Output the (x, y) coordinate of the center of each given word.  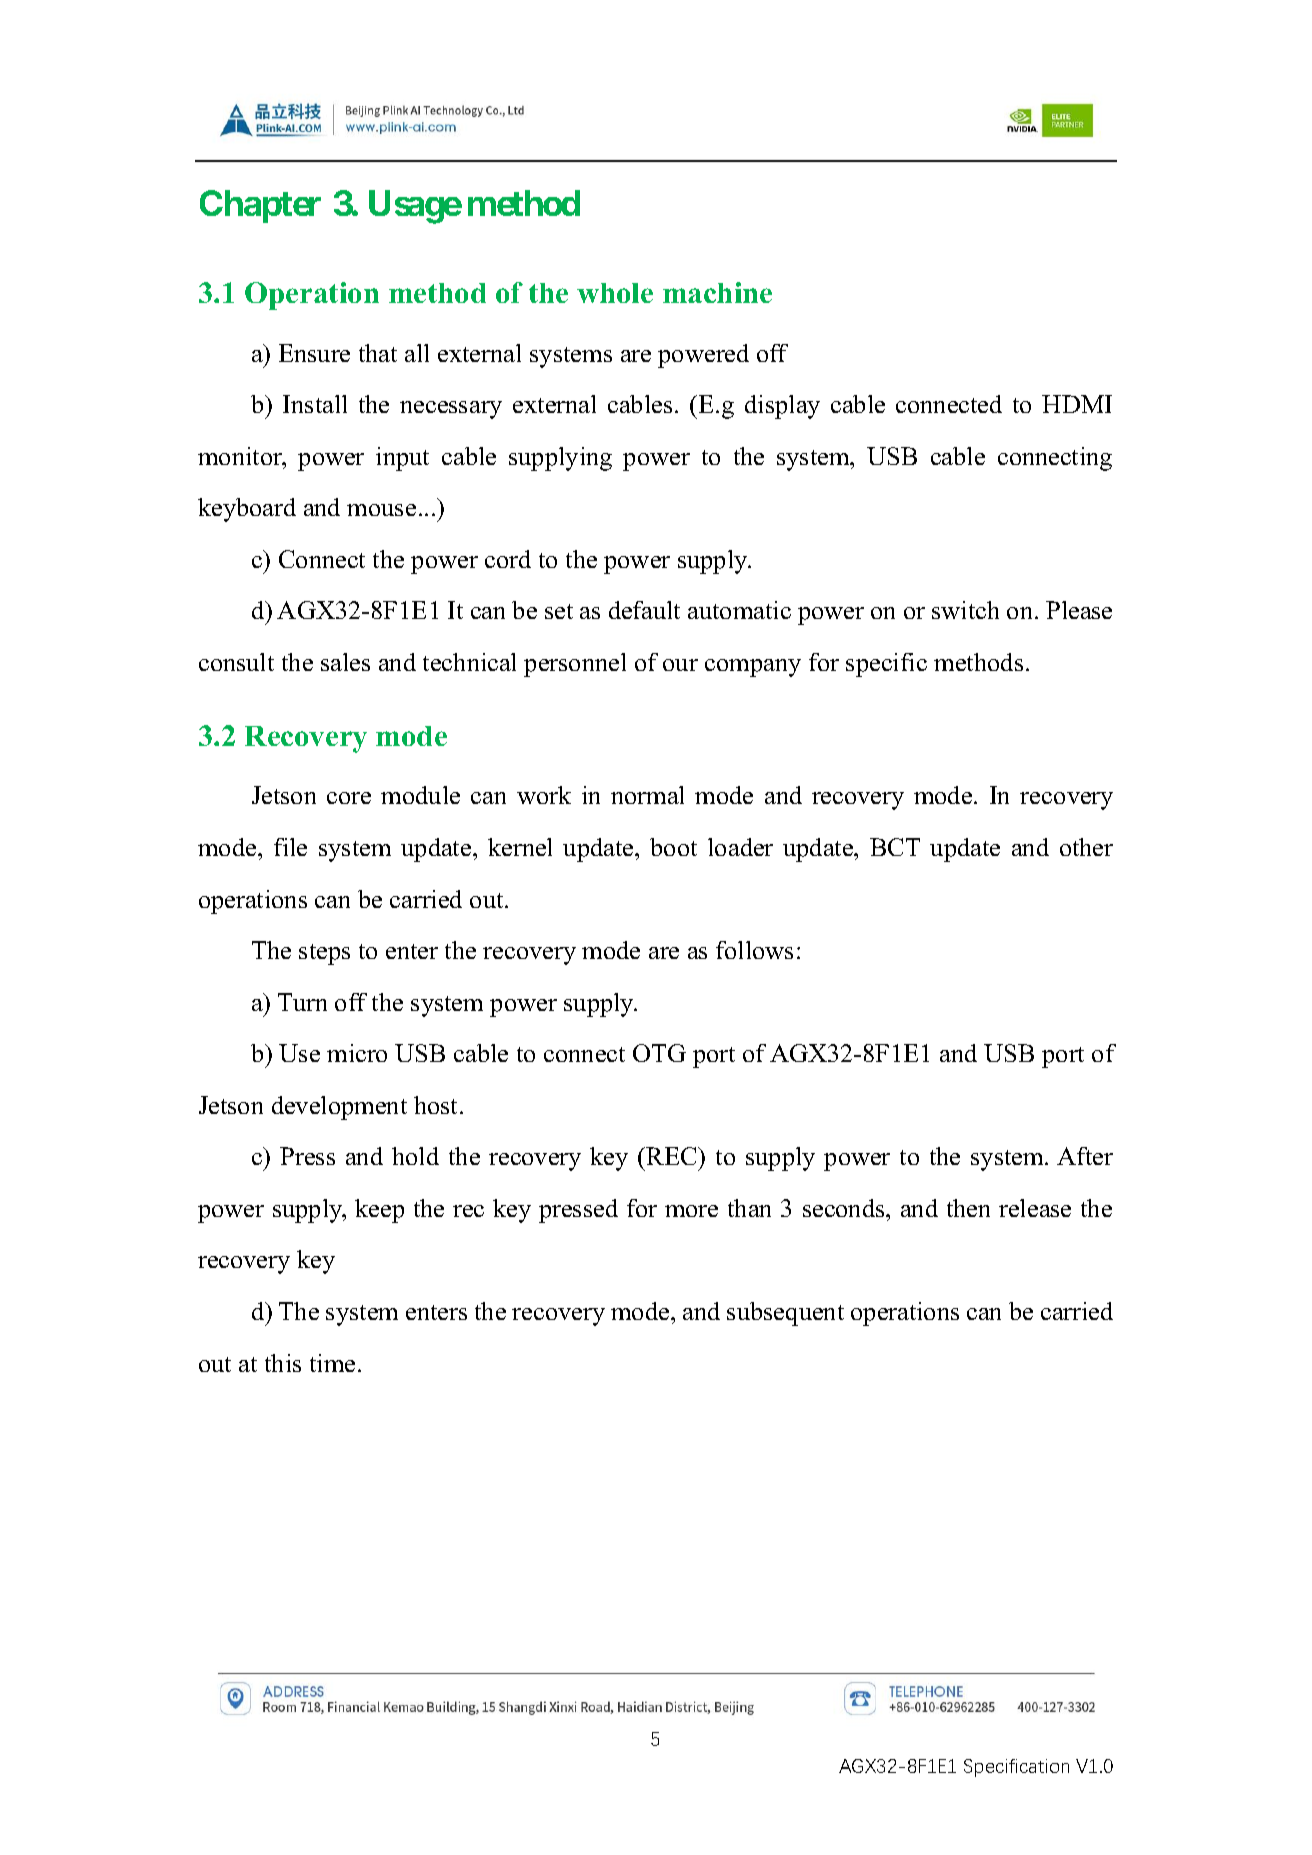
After (1085, 1156)
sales (345, 662)
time (332, 1363)
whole (615, 293)
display (782, 407)
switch (965, 610)
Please (1079, 610)
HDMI (1077, 404)
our (680, 665)
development (339, 1108)
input (402, 459)
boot (673, 847)
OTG (659, 1053)
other (1086, 847)
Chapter (260, 206)
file (290, 847)
